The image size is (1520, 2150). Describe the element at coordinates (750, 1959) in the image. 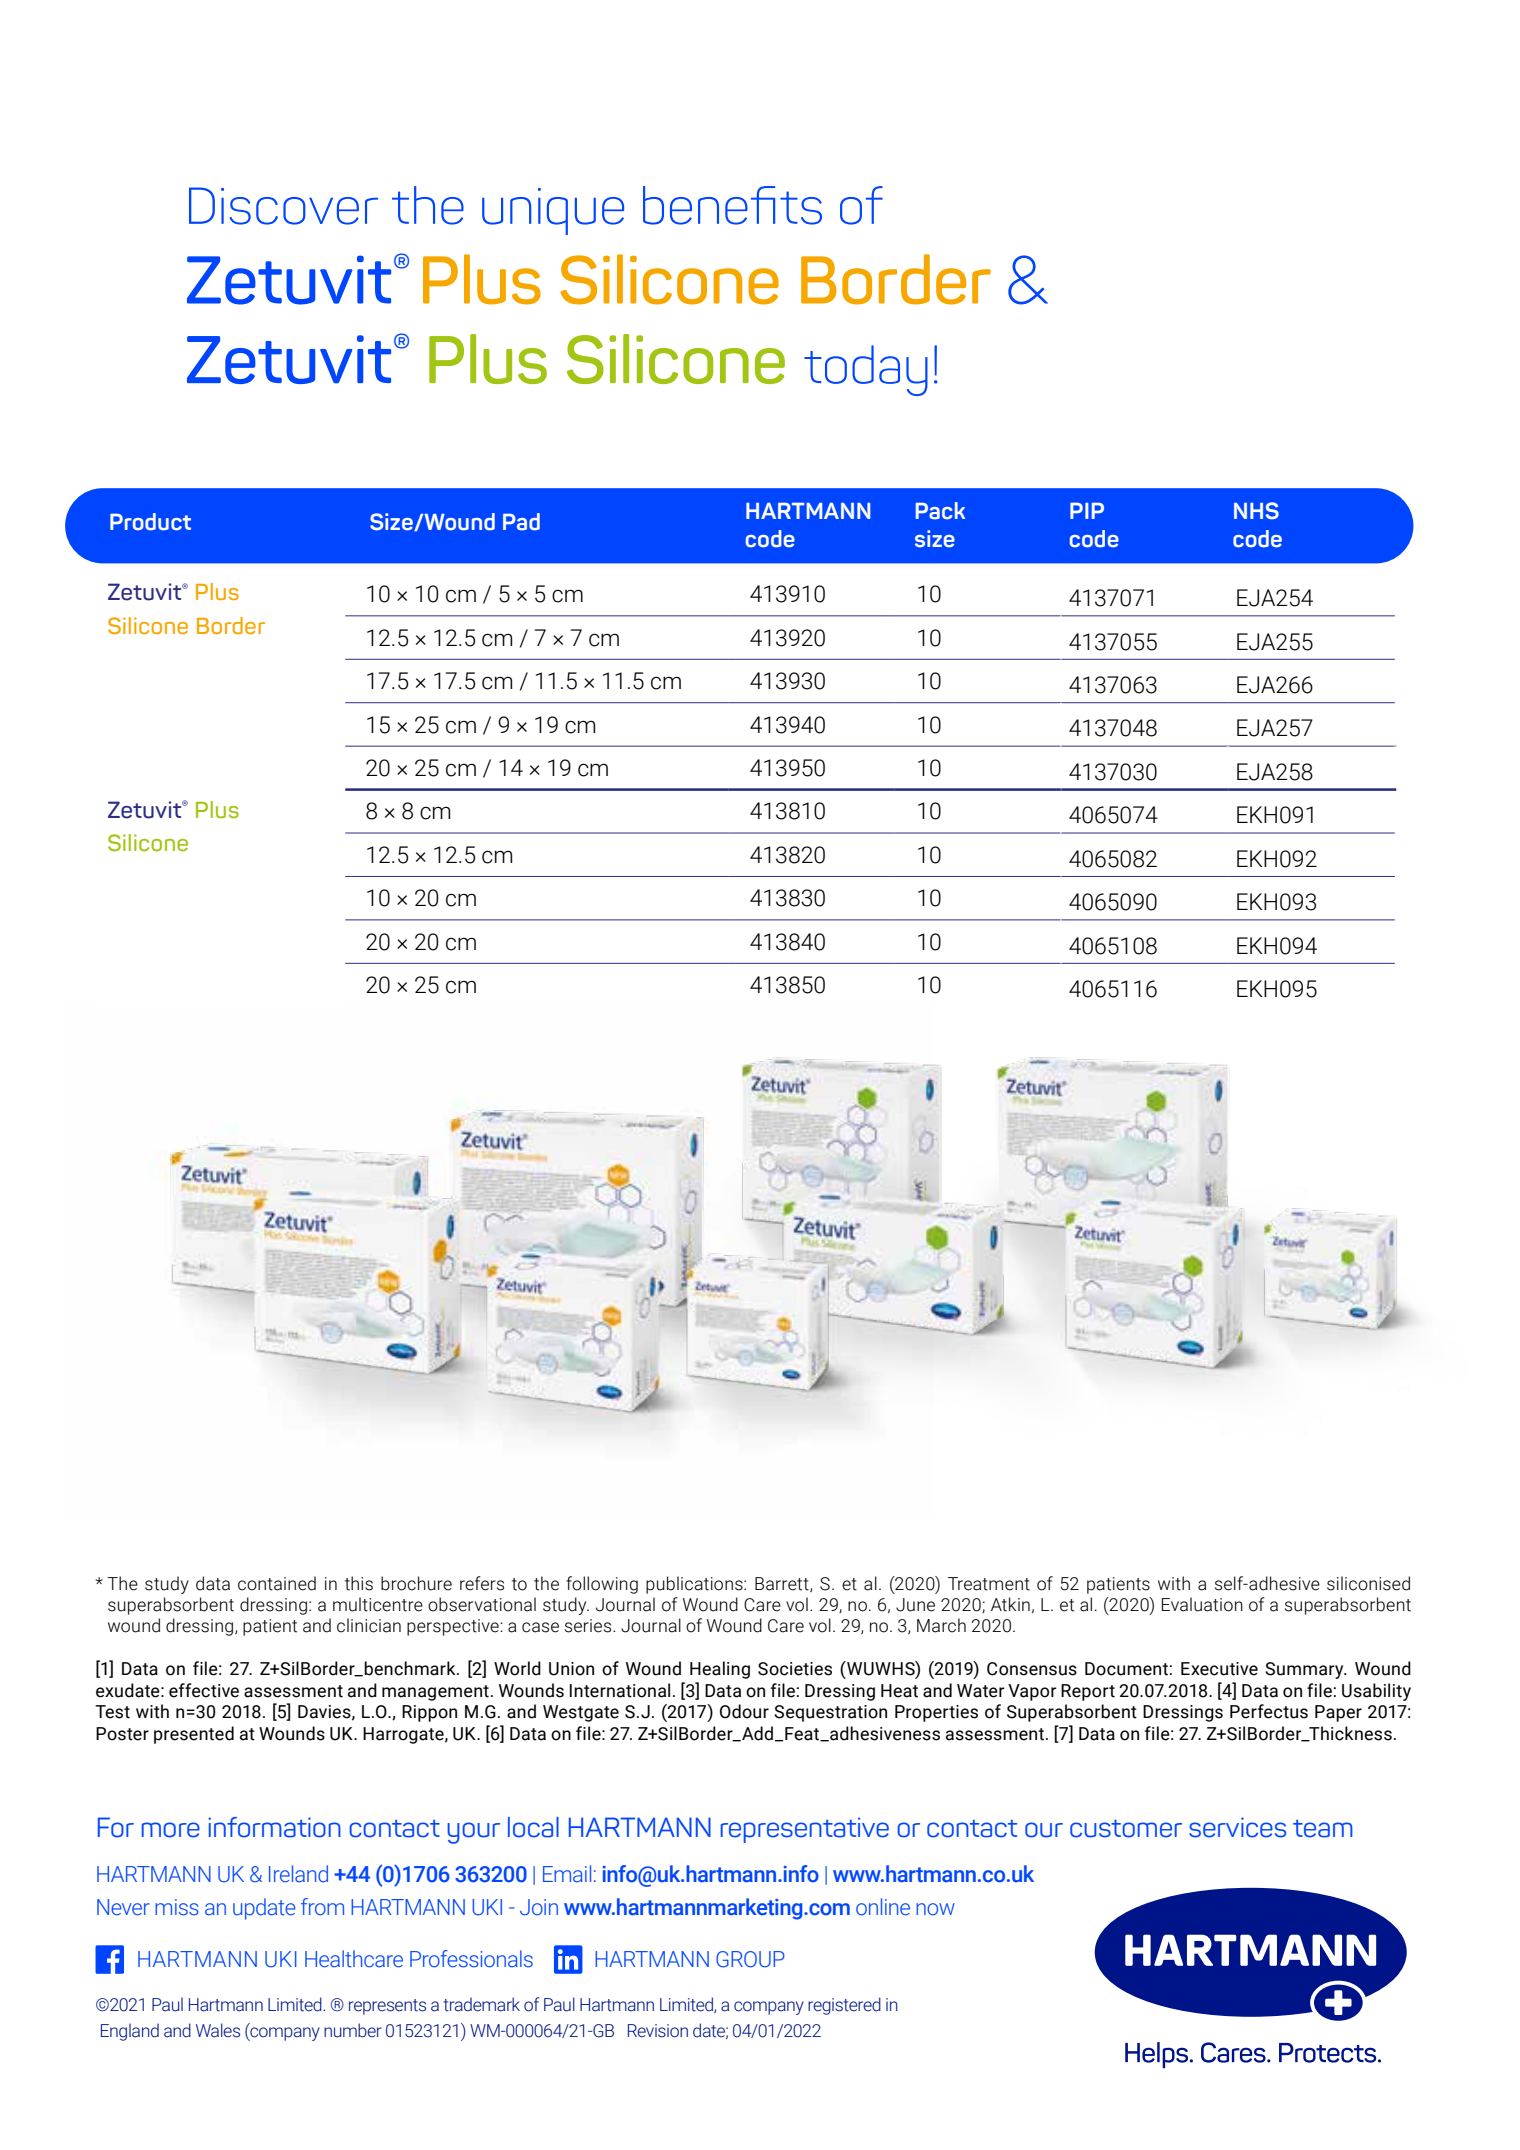

I see `GROUP` at that location.
